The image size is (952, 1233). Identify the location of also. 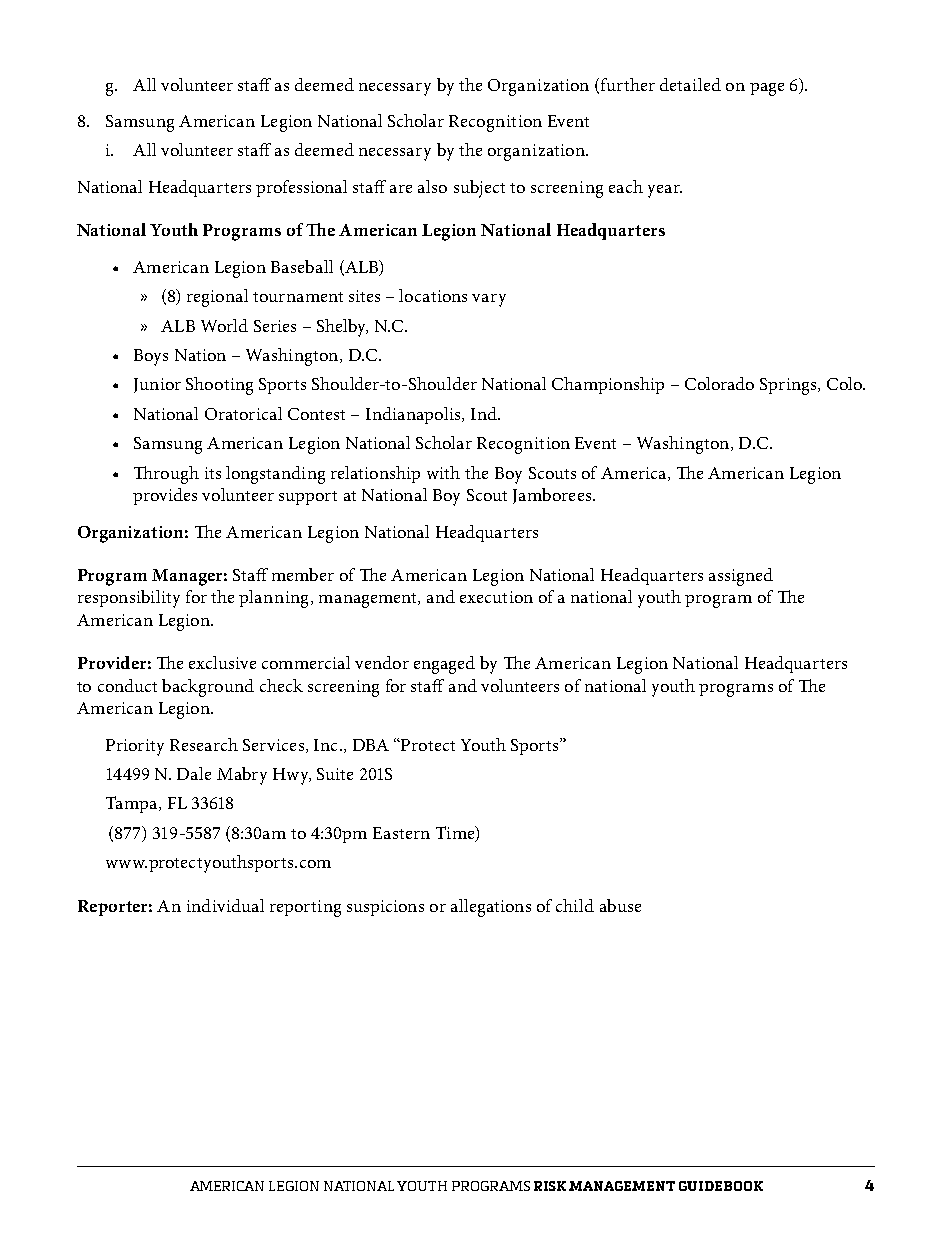
(432, 186).
